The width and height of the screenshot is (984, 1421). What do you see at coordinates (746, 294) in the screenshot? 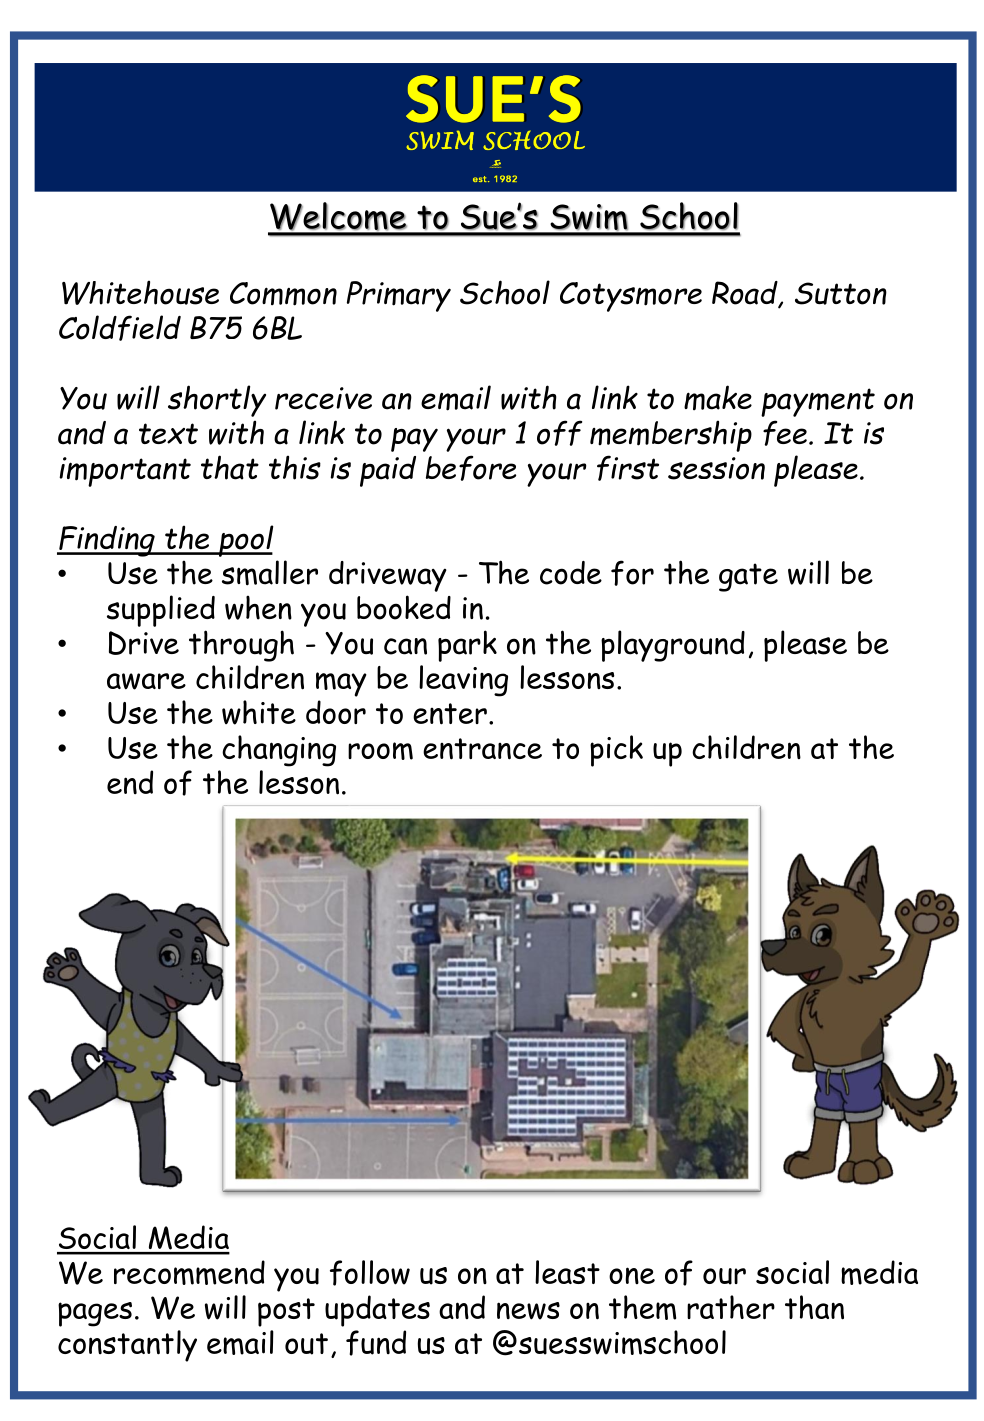
I see `Road` at bounding box center [746, 294].
